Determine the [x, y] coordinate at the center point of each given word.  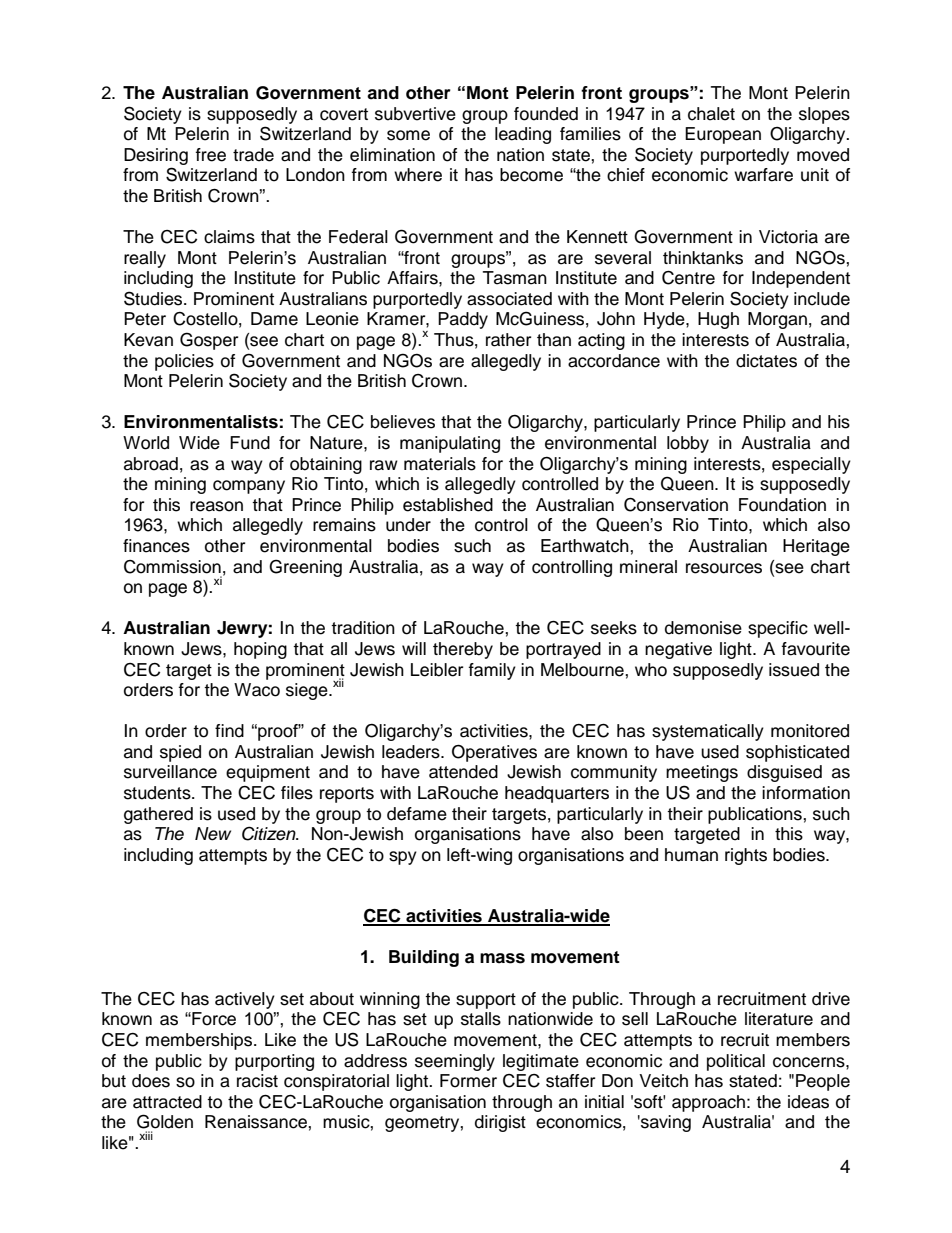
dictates [766, 361]
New [213, 834]
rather [508, 340]
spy [403, 858]
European [723, 135]
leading [523, 135]
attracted [167, 1102]
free [211, 155]
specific [778, 629]
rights [746, 856]
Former [468, 1081]
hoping [260, 650]
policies [184, 362]
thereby [463, 650]
